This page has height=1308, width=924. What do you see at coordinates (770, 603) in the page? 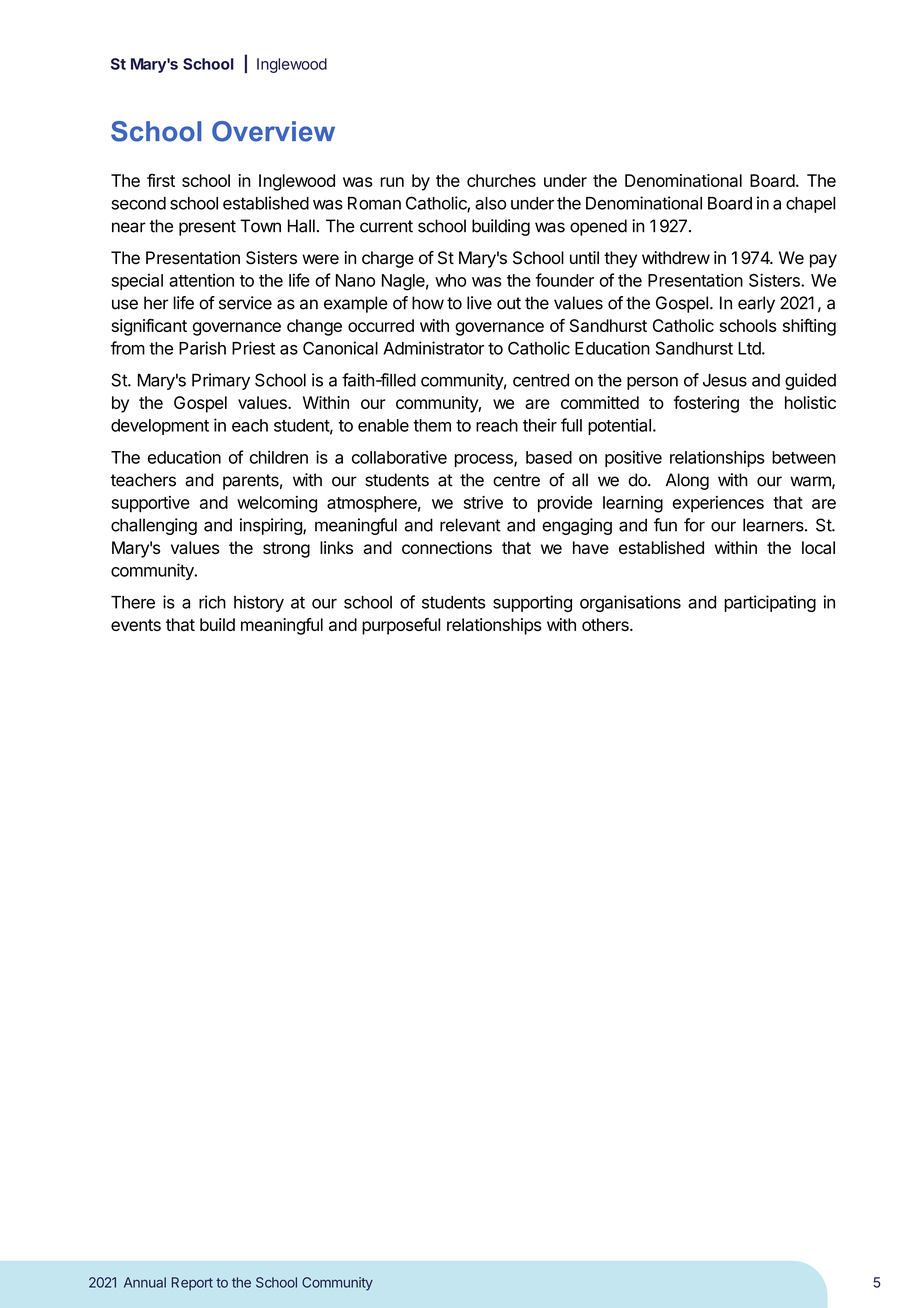
I see `participating` at bounding box center [770, 603].
